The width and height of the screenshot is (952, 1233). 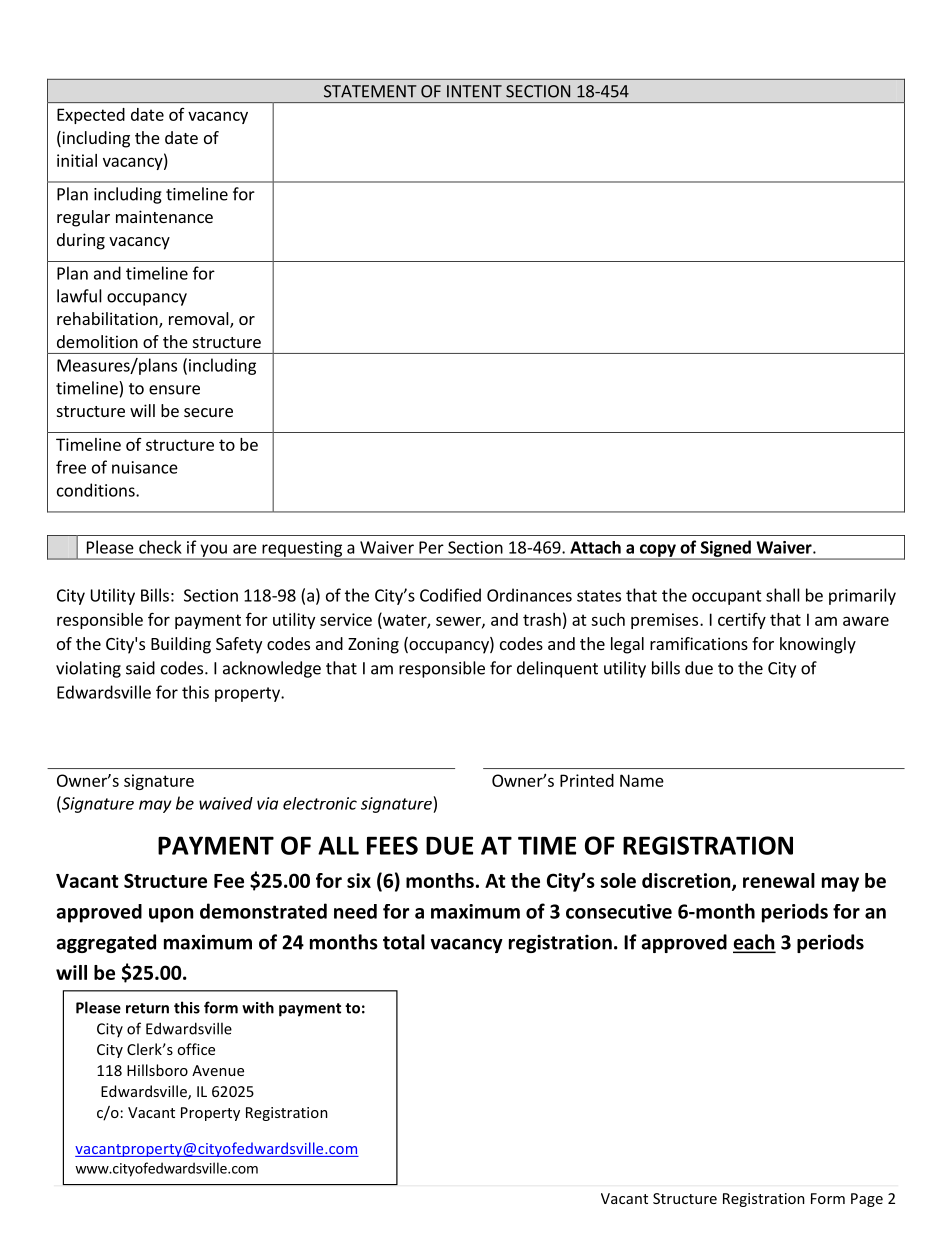 What do you see at coordinates (145, 467) in the screenshot?
I see `nuisance` at bounding box center [145, 467].
